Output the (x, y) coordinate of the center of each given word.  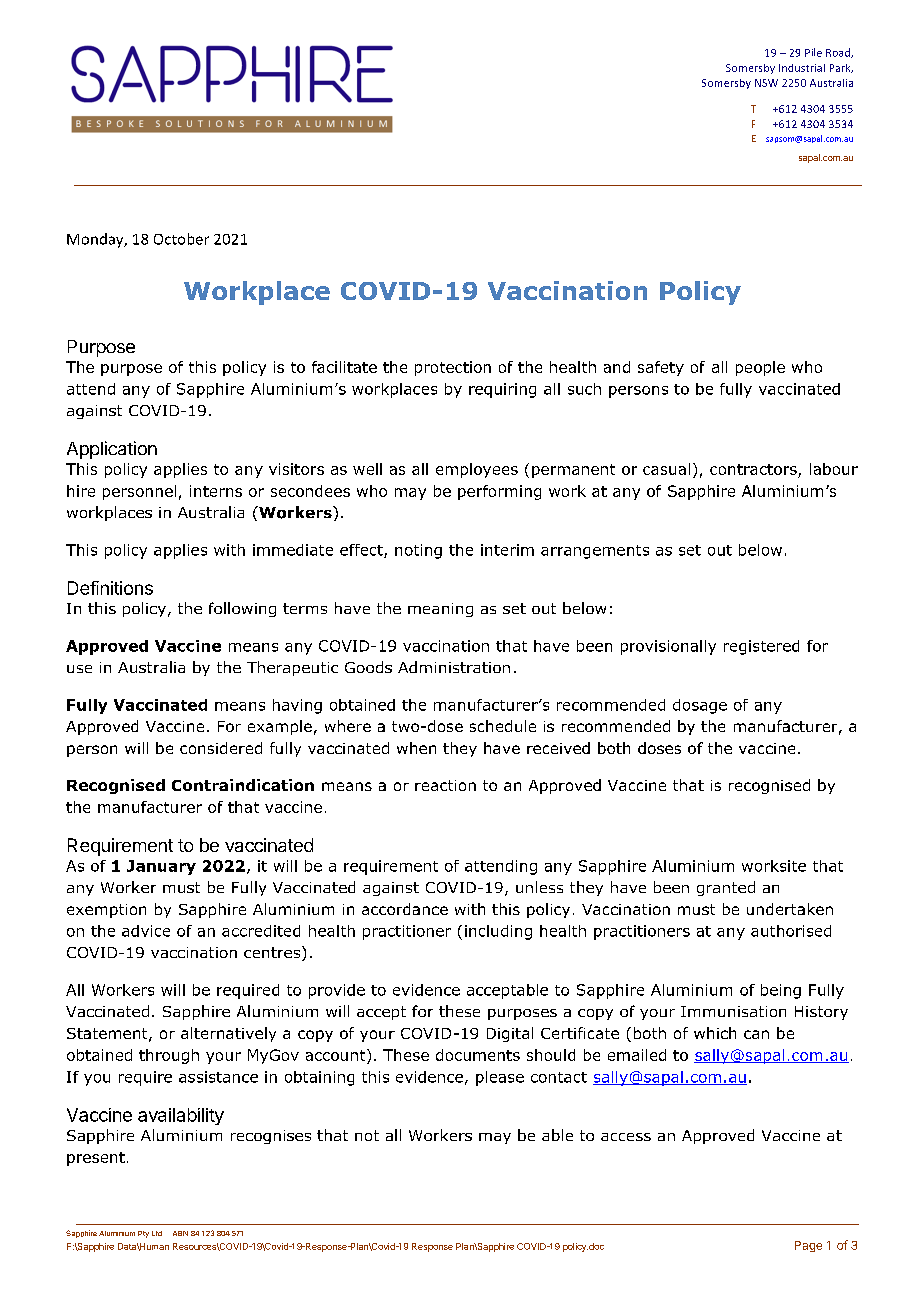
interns (216, 491)
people (760, 368)
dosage (700, 706)
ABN (180, 1233)
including (498, 932)
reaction (445, 785)
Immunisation (733, 1011)
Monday (96, 240)
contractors (754, 471)
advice (146, 931)
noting (418, 551)
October (181, 239)
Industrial (802, 68)
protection (453, 368)
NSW (766, 83)
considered (221, 748)
